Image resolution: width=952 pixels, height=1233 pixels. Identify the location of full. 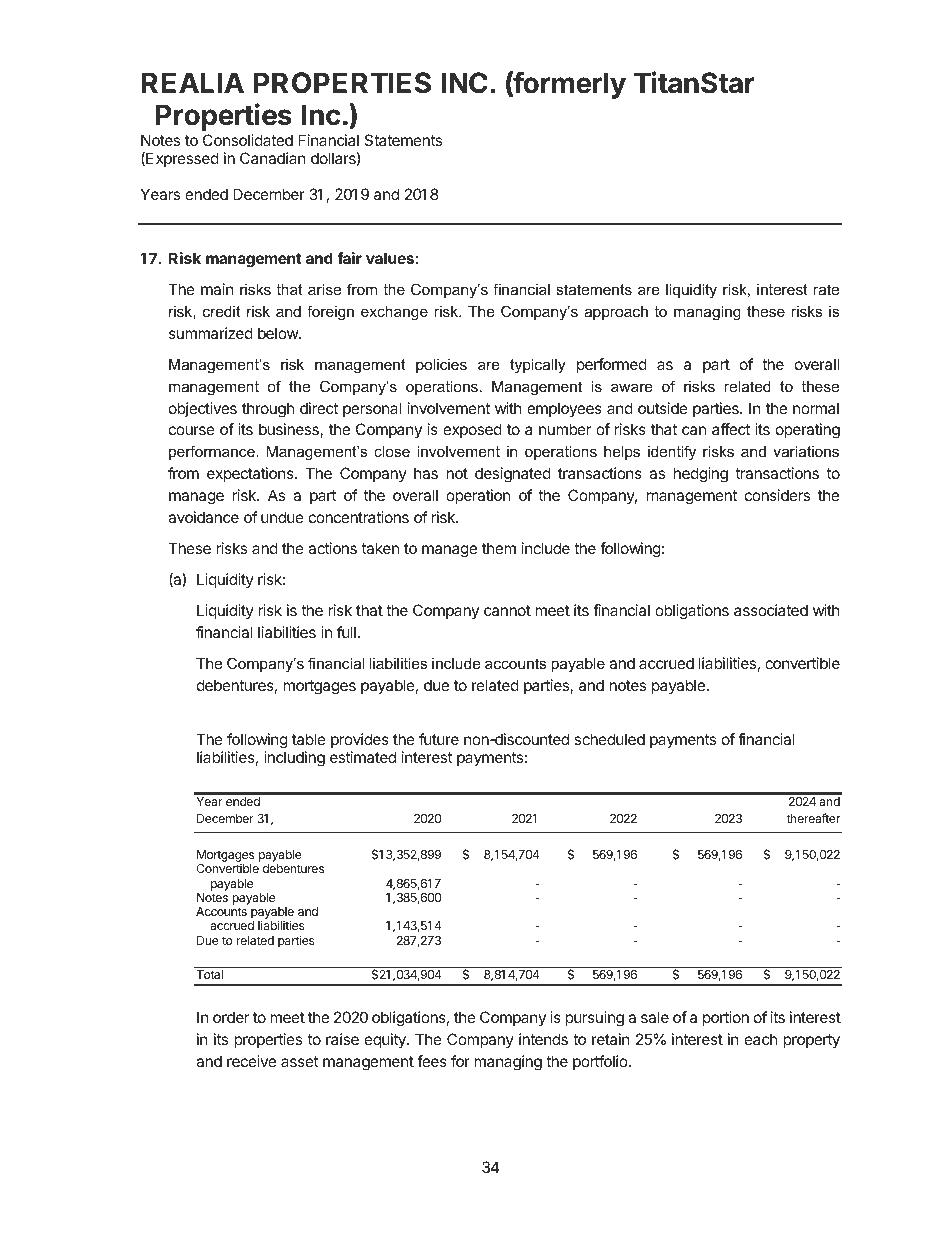
(346, 632).
